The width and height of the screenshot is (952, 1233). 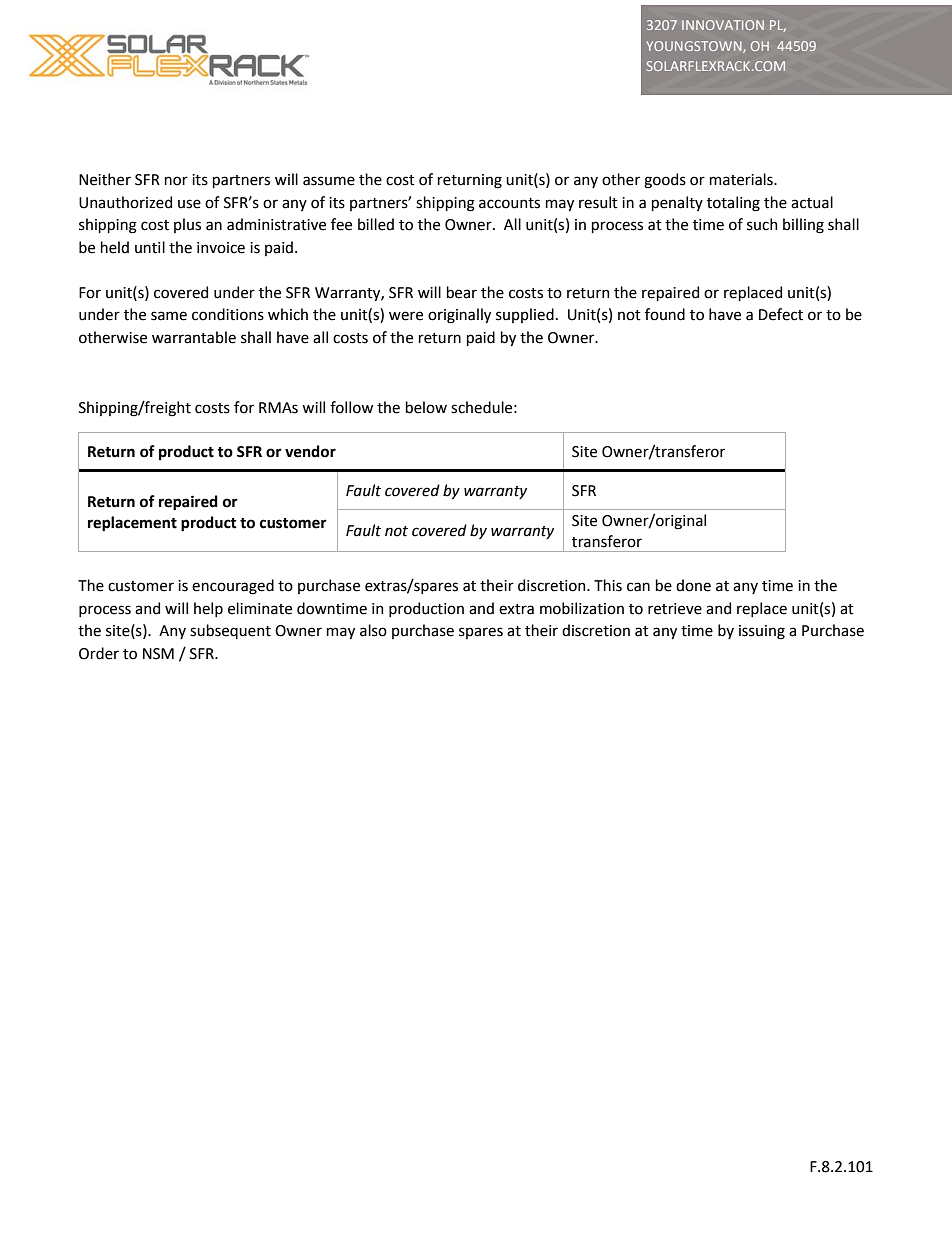 I want to click on INNOVATION, so click(x=723, y=25).
